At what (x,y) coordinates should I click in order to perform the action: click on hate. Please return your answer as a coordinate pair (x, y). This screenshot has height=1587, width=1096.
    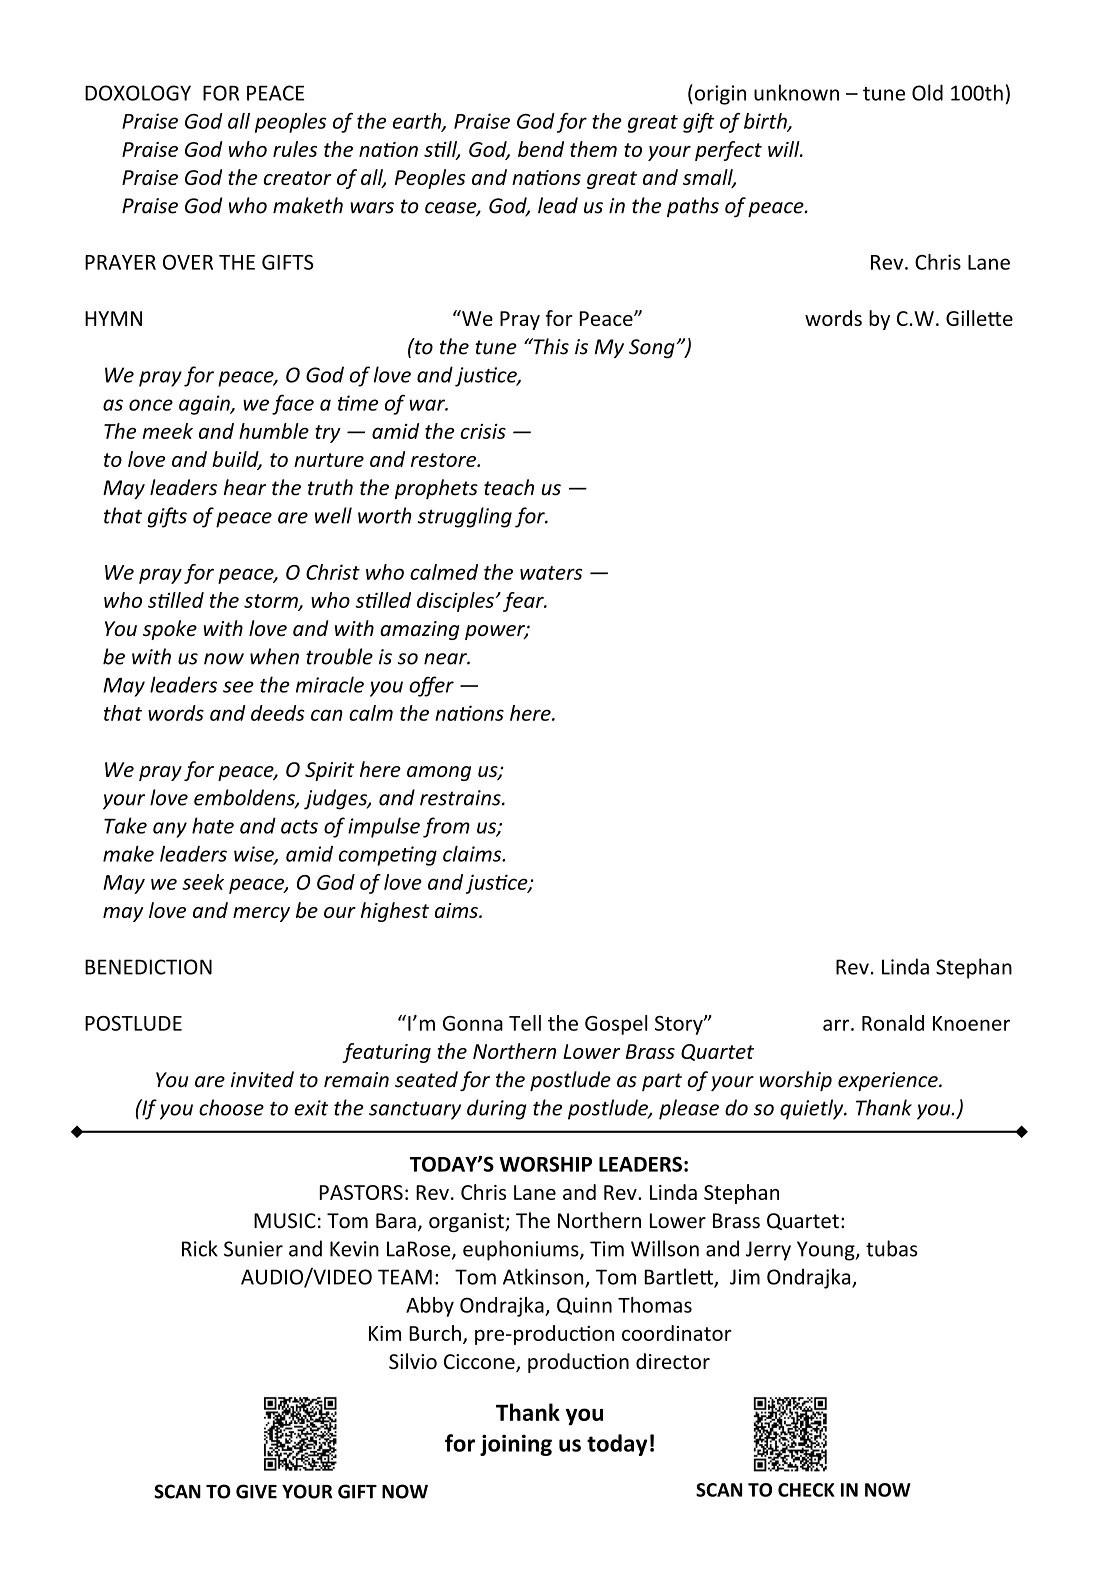
    Looking at the image, I should click on (213, 825).
